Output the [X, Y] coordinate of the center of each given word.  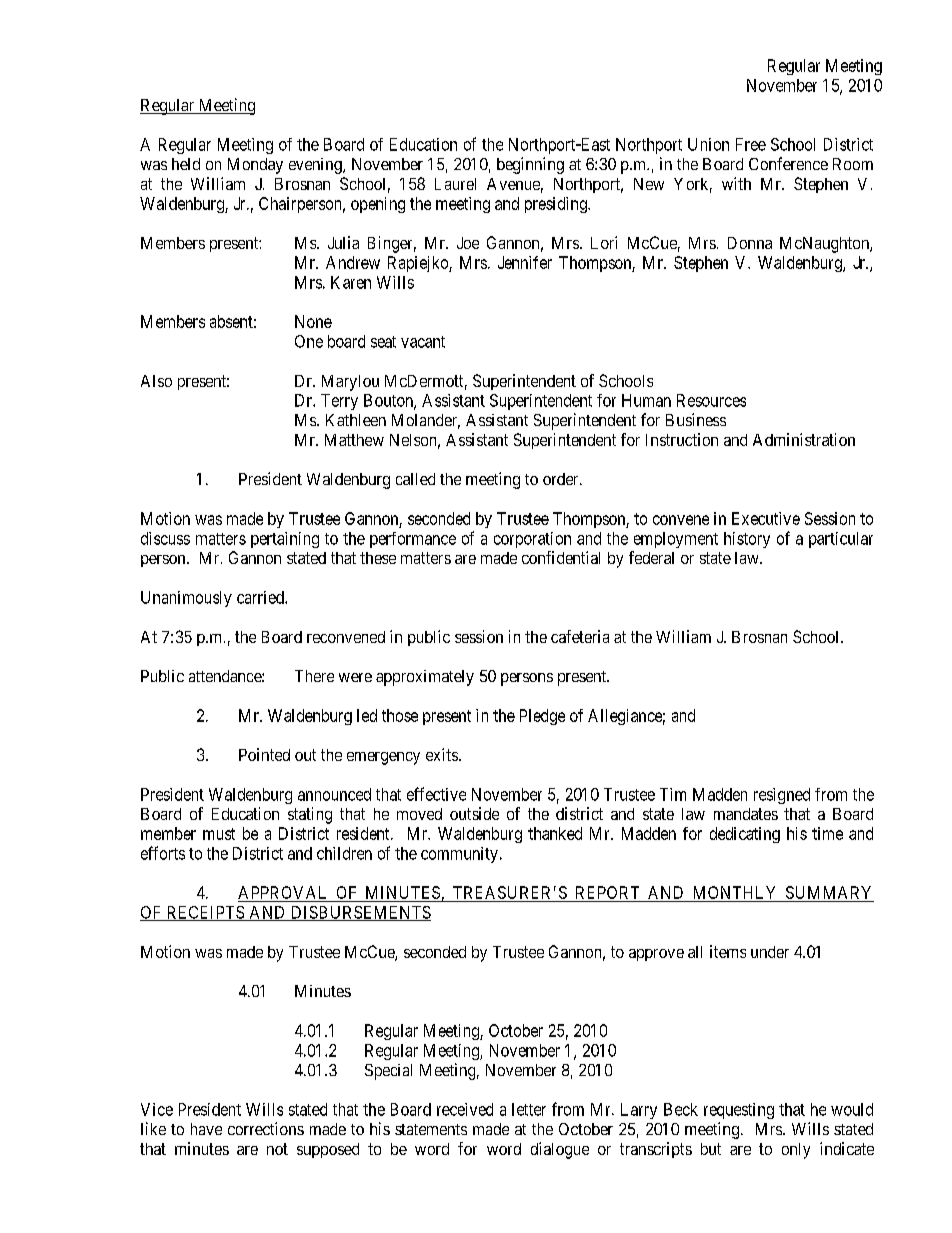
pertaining [285, 540]
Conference [788, 163]
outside [474, 813]
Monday [255, 166]
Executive [766, 518]
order [562, 479]
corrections [266, 1128]
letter [529, 1109]
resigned [782, 796]
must [219, 834]
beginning [530, 165]
